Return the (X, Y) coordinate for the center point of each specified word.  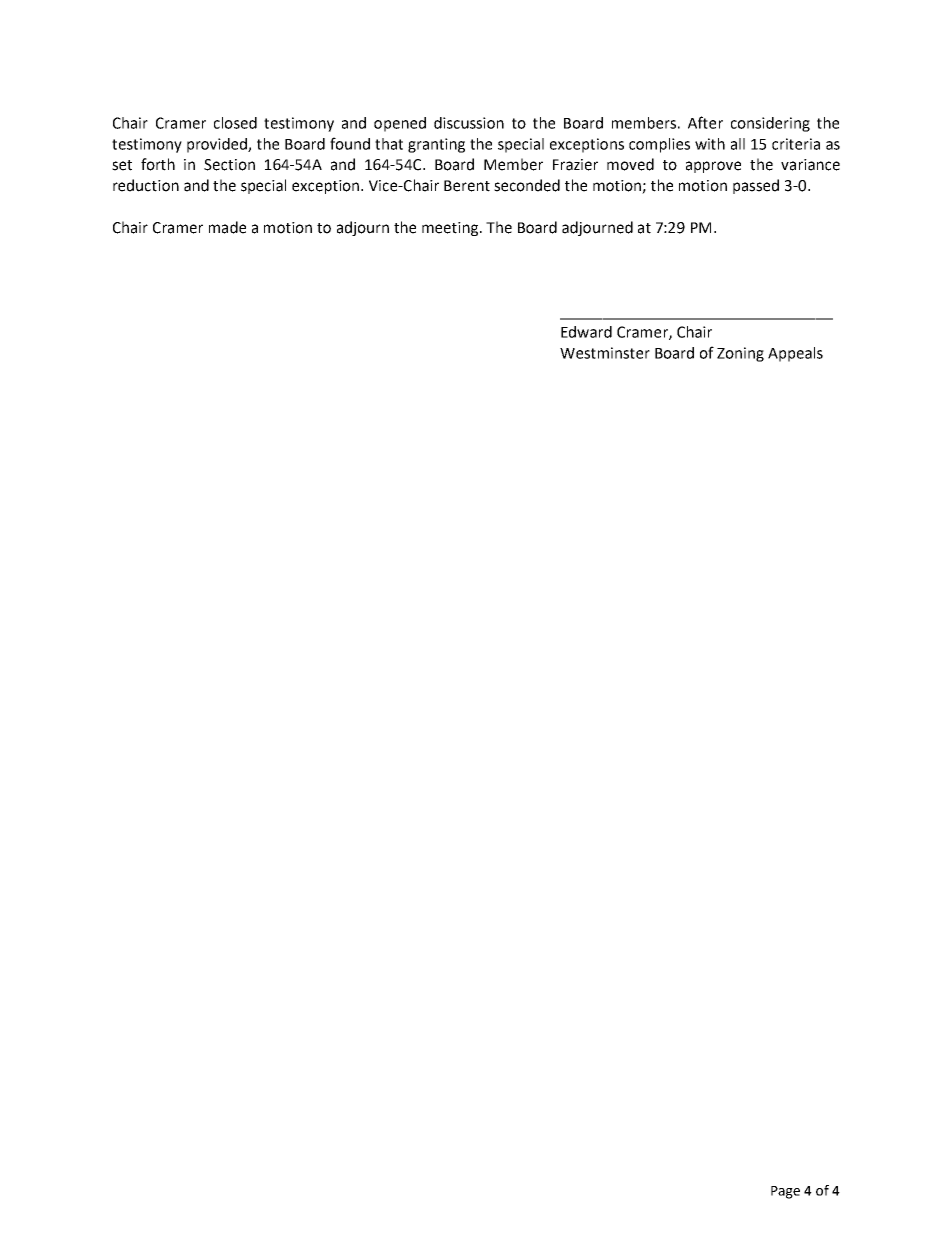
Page (785, 1192)
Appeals (795, 354)
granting (436, 145)
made (227, 227)
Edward (586, 332)
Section (229, 165)
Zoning (740, 354)
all (738, 144)
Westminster (605, 353)
